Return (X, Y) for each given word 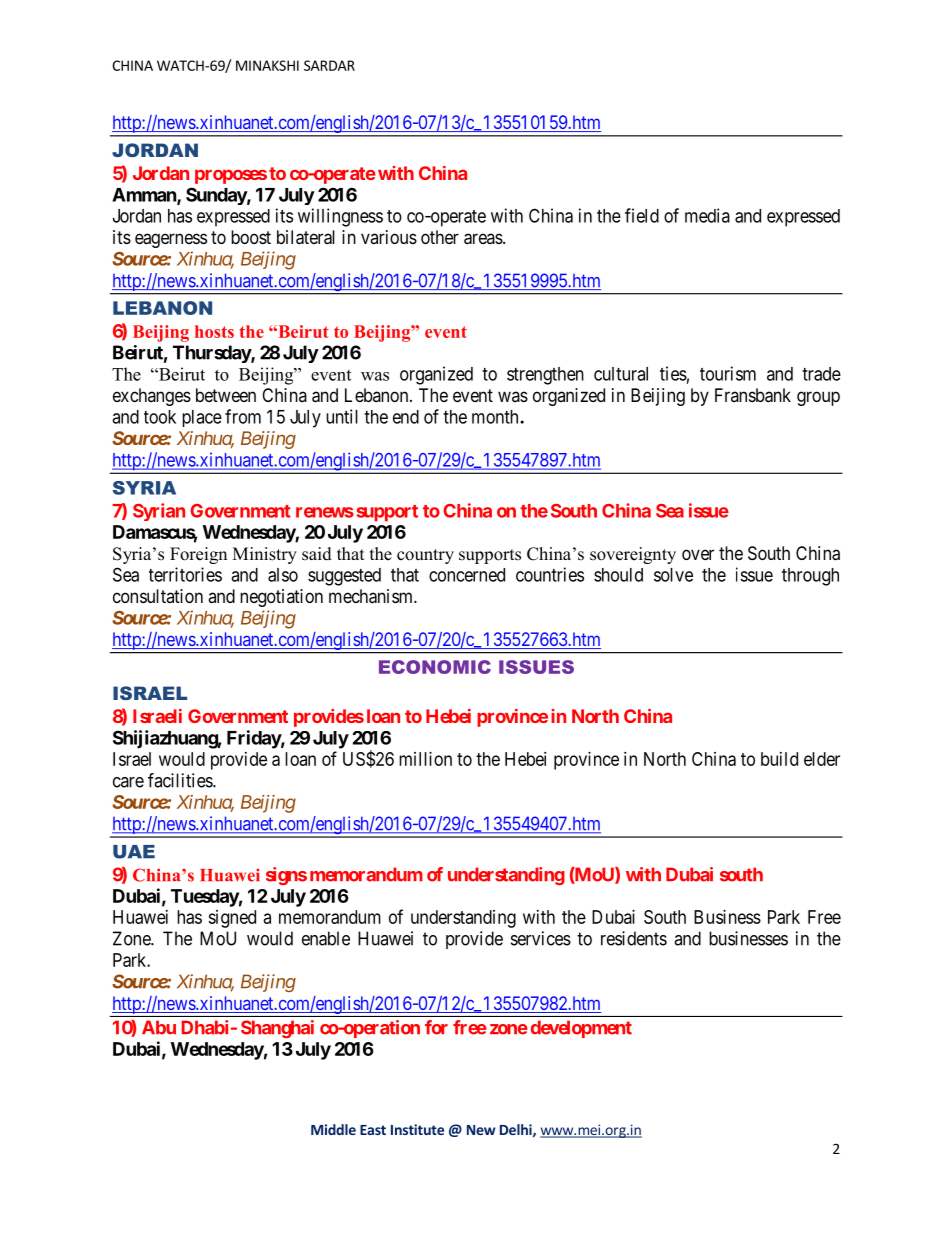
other (440, 237)
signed (232, 919)
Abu (159, 1027)
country (425, 556)
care (128, 782)
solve (673, 575)
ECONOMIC (435, 667)
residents (634, 938)
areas (484, 239)
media (707, 215)
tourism (728, 373)
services (541, 938)
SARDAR (329, 65)
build (779, 759)
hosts (214, 331)
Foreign (198, 555)
